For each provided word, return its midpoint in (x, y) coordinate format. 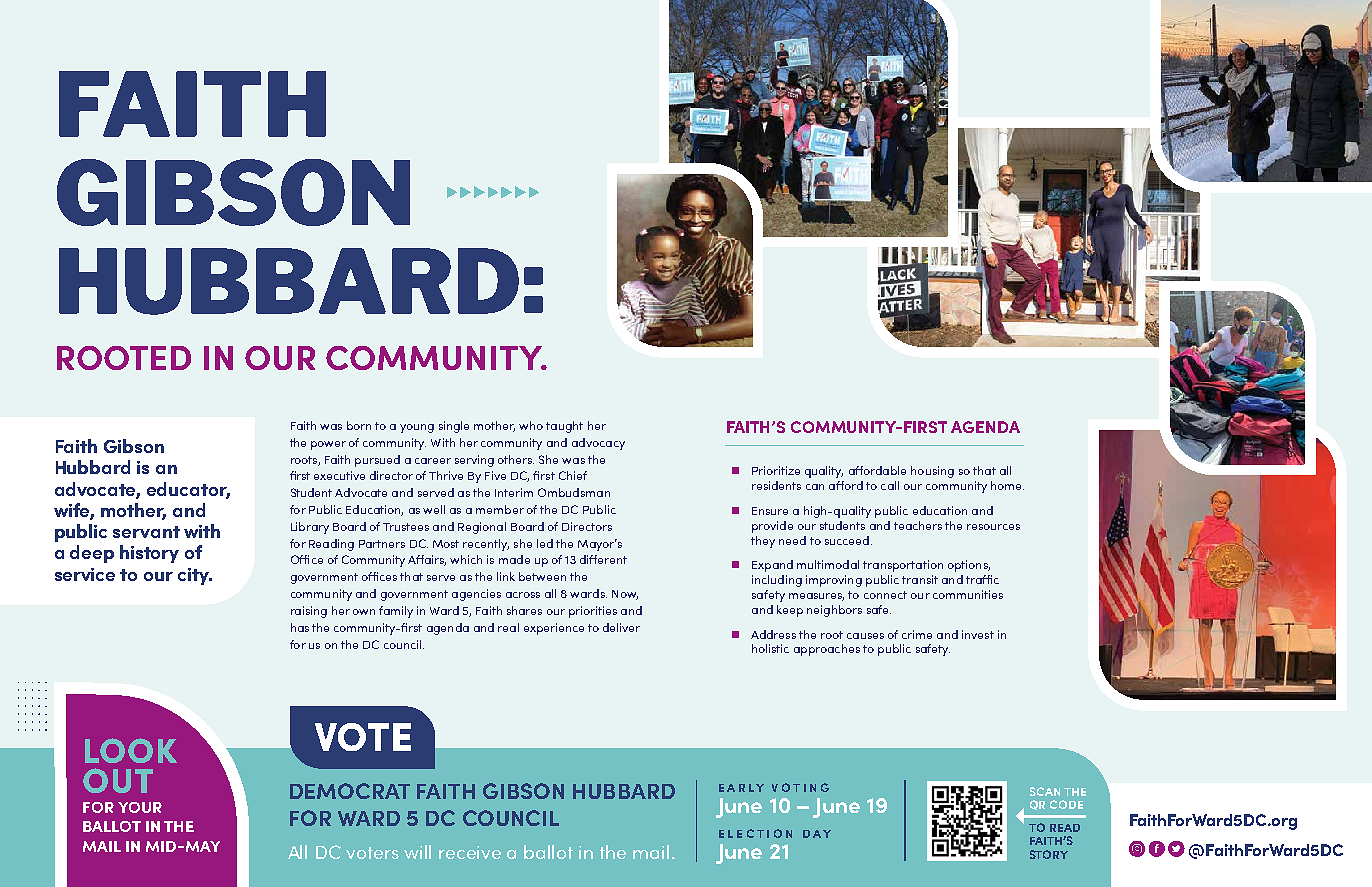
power (328, 445)
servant (146, 532)
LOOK (131, 750)
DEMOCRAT (350, 791)
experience (554, 629)
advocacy (598, 444)
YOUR (140, 807)
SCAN (1045, 791)
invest (978, 634)
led (545, 543)
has (300, 627)
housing (932, 472)
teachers (918, 525)
